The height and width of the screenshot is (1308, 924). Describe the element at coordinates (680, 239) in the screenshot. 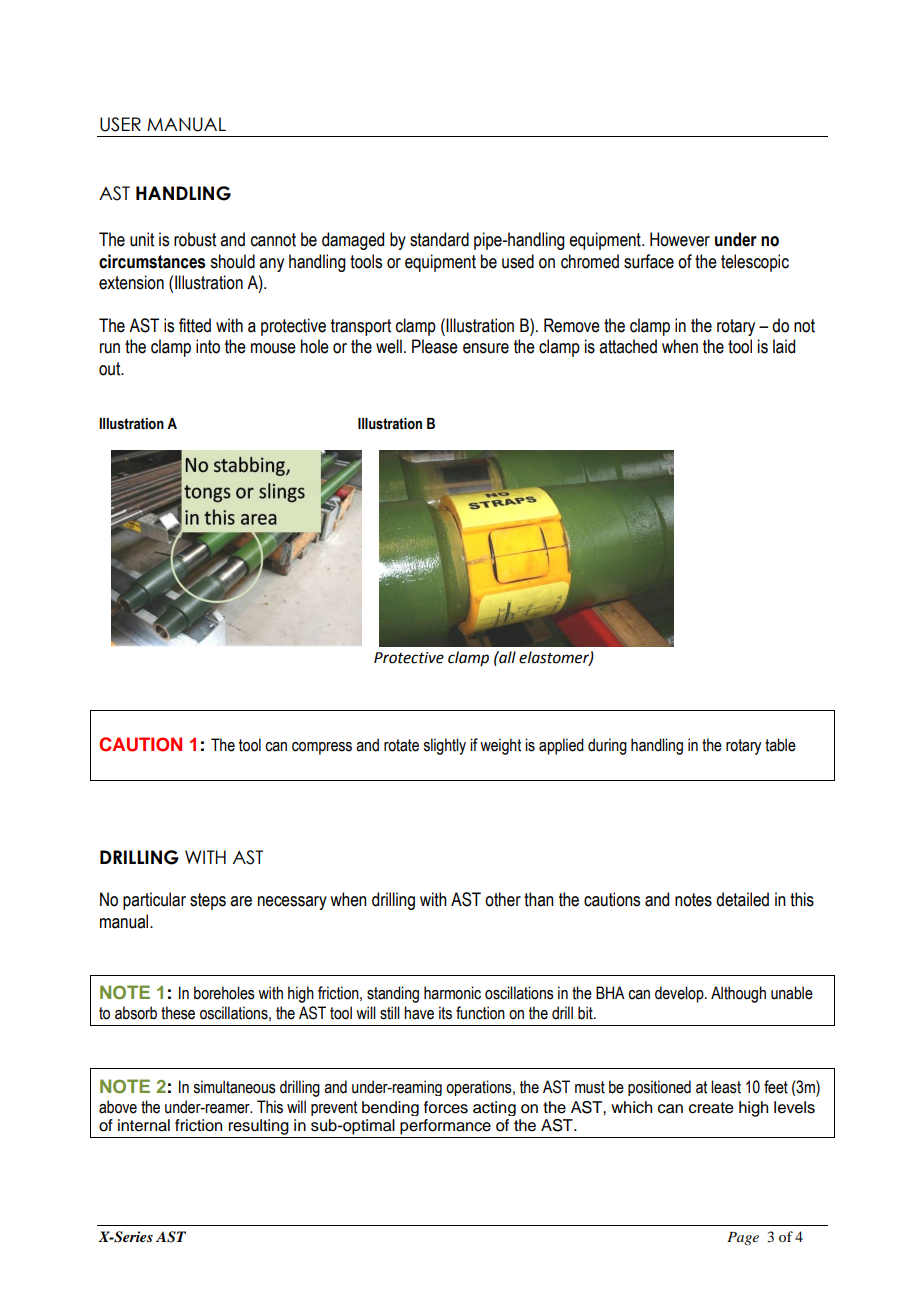

I see `However` at that location.
